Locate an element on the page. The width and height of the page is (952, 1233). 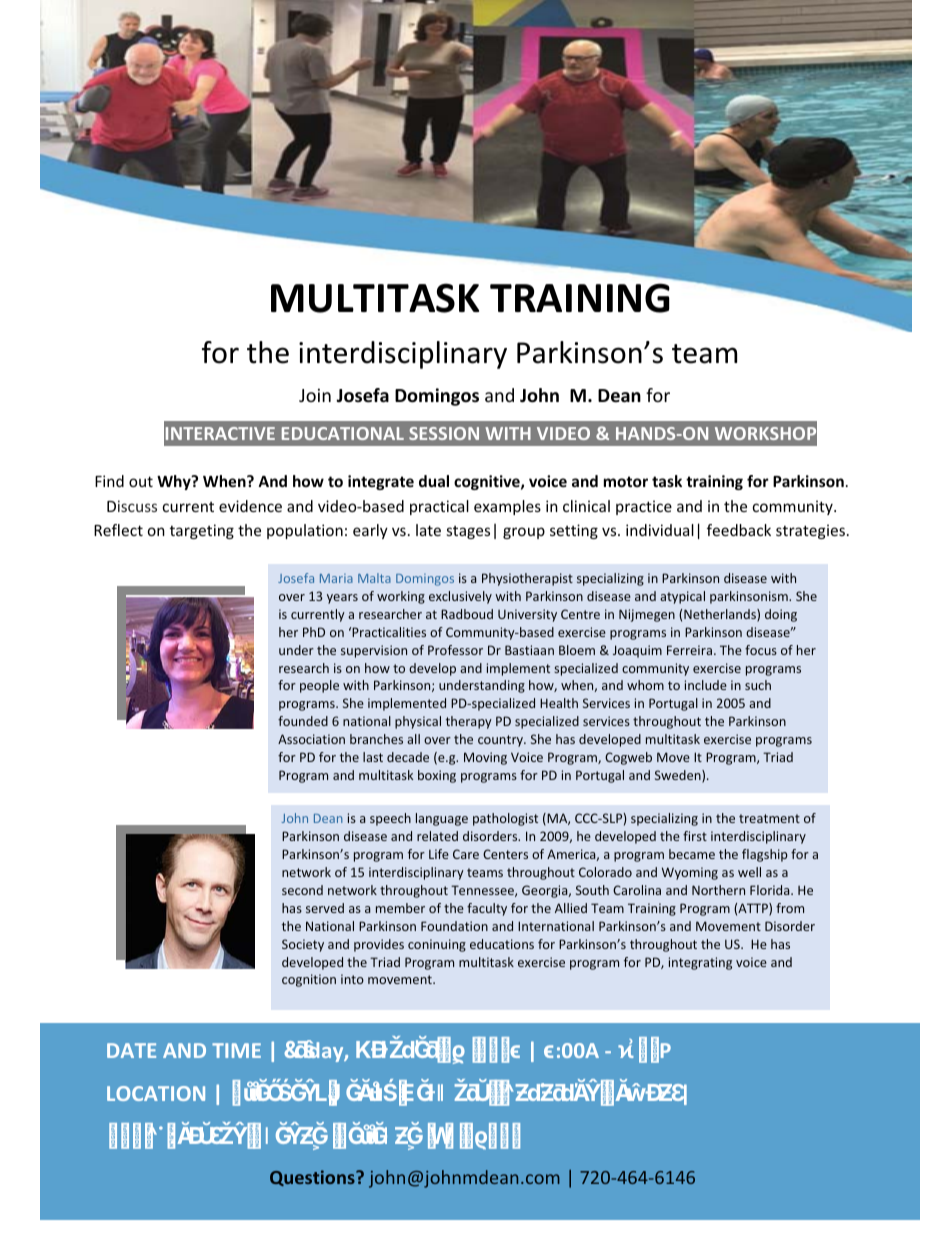
LOCATION is located at coordinates (156, 1093).
